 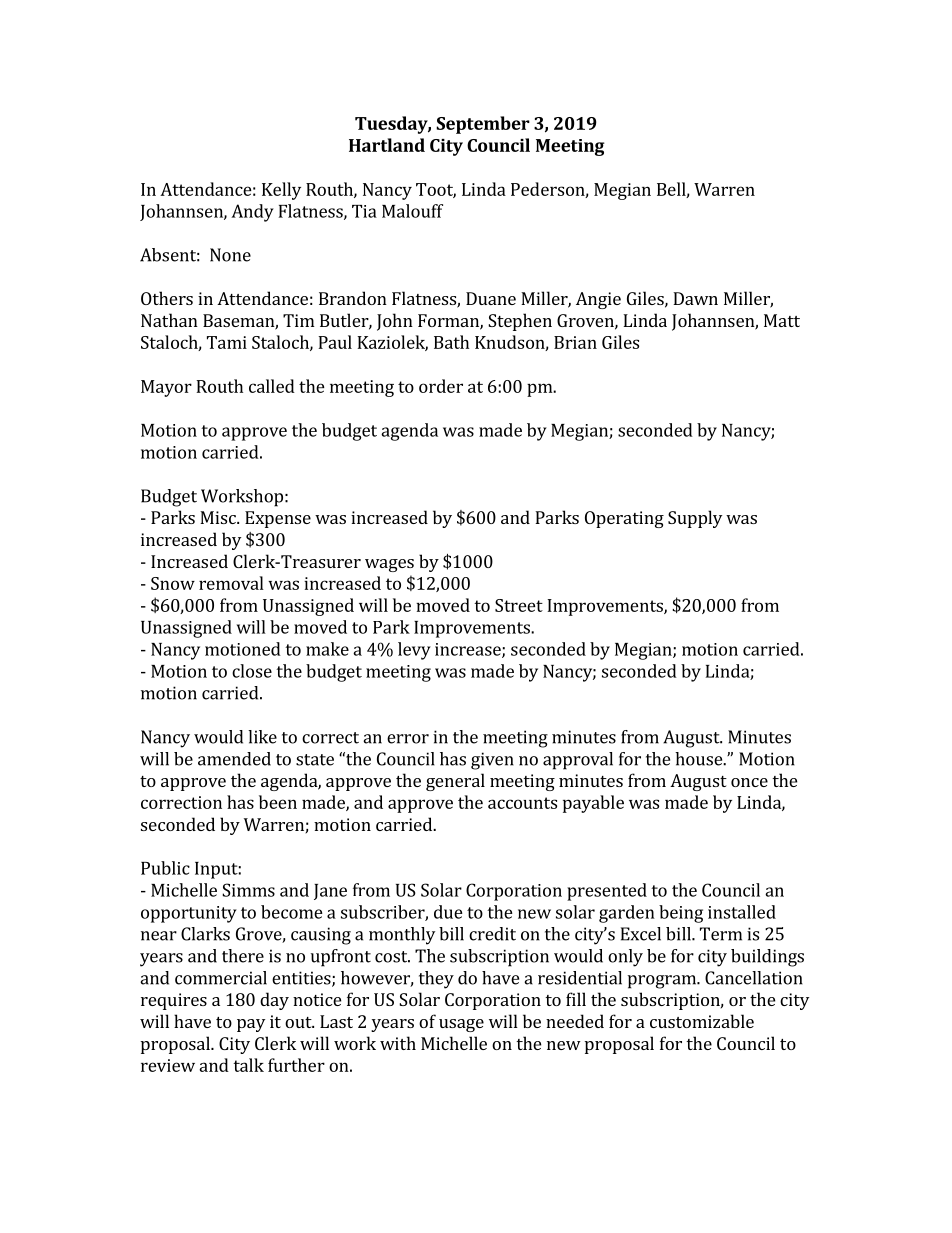 What do you see at coordinates (461, 1025) in the screenshot?
I see `usage` at bounding box center [461, 1025].
